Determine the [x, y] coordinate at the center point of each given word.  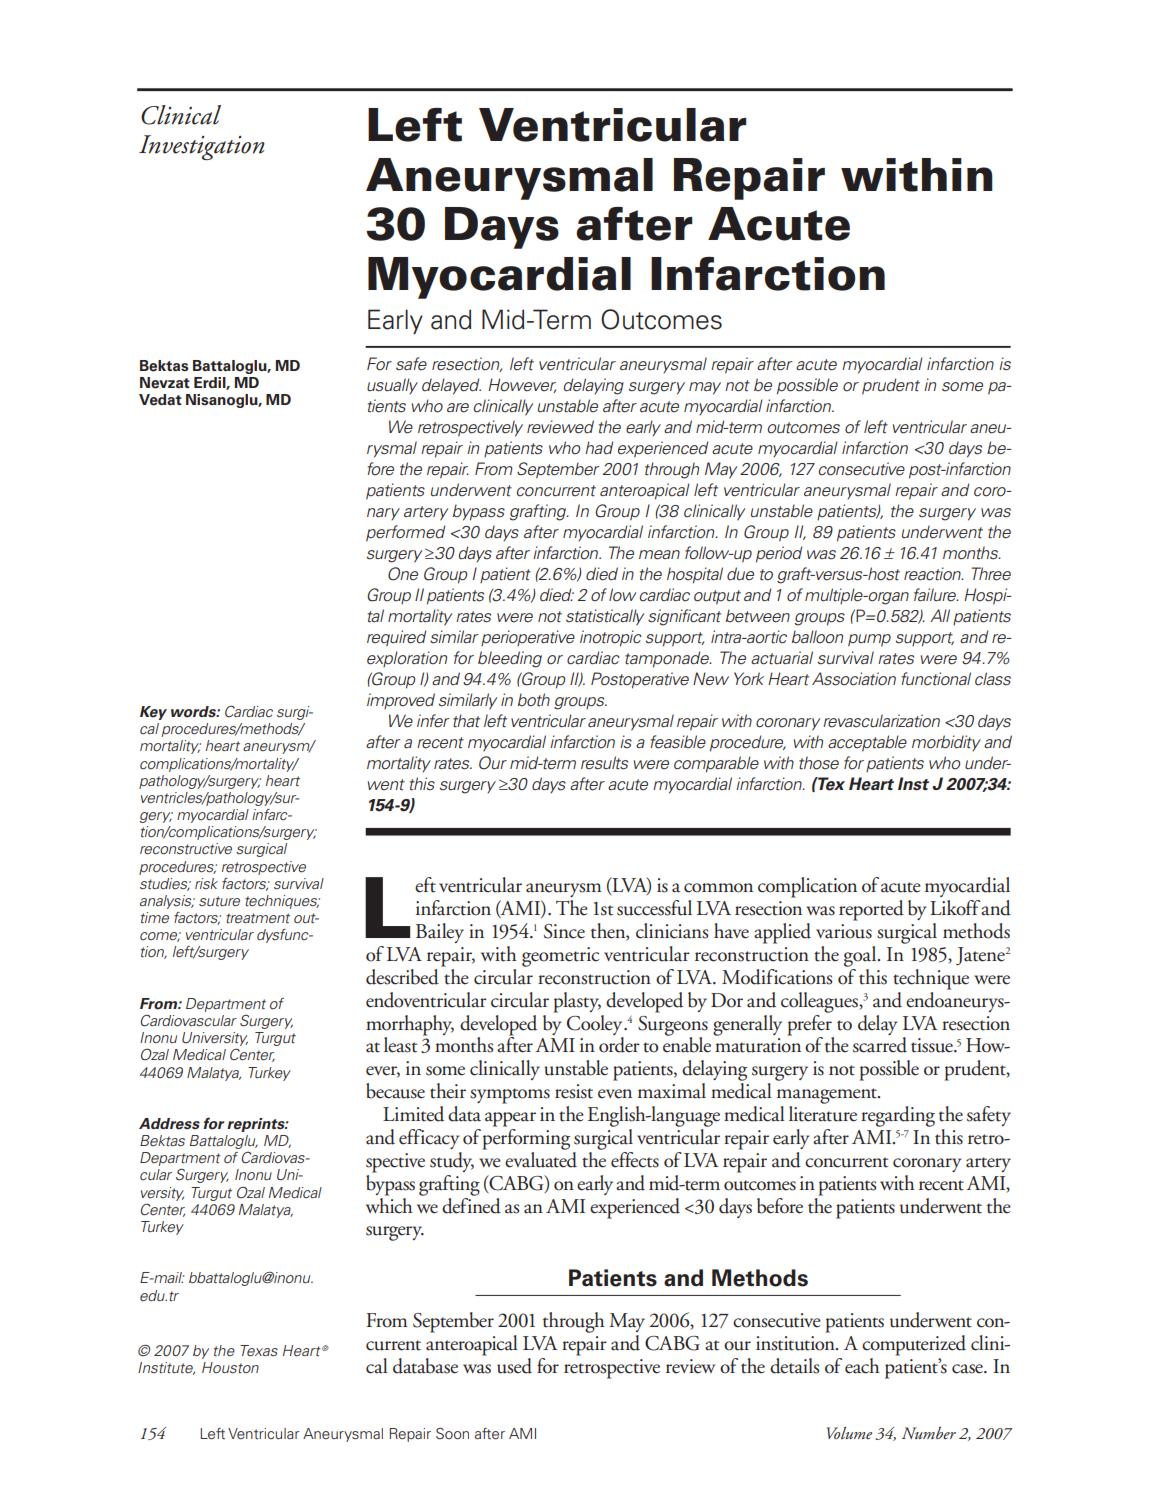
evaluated [541, 1158]
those [819, 763]
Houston [230, 1368]
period [779, 554]
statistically [605, 617]
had [599, 448]
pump [869, 640]
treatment [258, 918]
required [396, 638]
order [619, 1045]
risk [206, 884]
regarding [898, 1116]
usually [392, 386]
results [604, 763]
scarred [880, 1045]
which [389, 1204]
